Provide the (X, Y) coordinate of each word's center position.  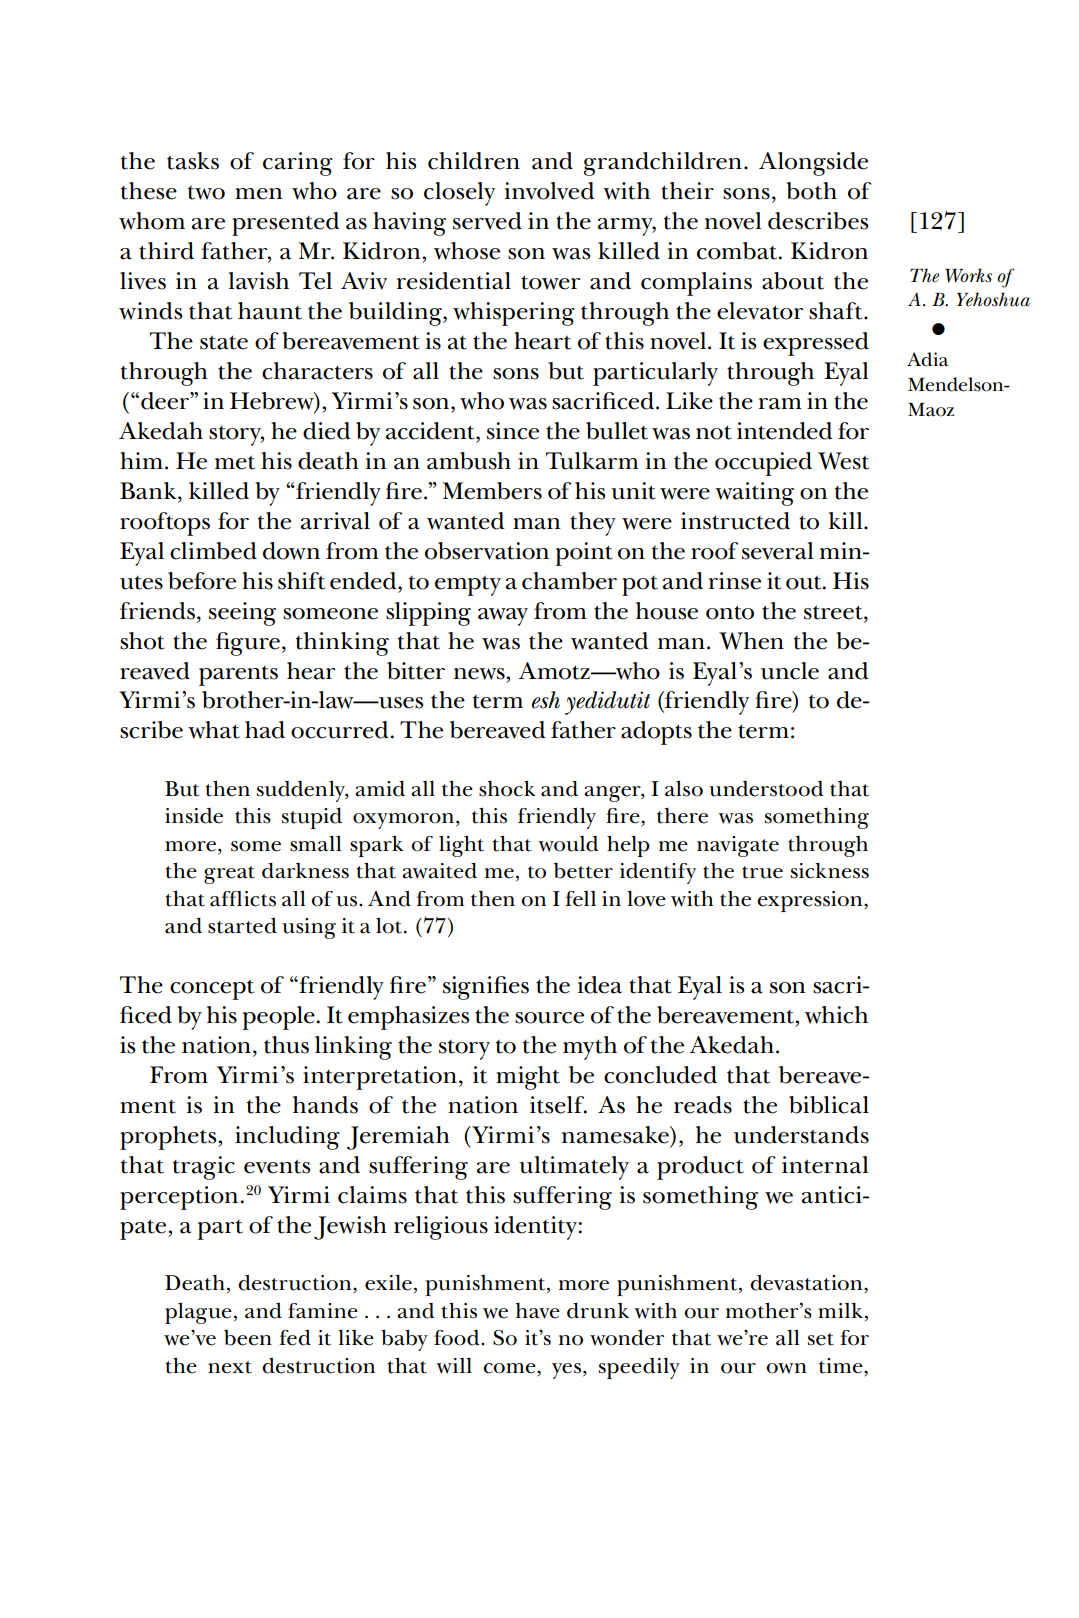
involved (550, 191)
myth (590, 1048)
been (248, 1338)
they (593, 524)
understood (766, 789)
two (206, 193)
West (843, 461)
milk (840, 1310)
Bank (149, 492)
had (265, 730)
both (811, 191)
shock (507, 788)
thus (286, 1045)
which (836, 1015)
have (537, 1311)
